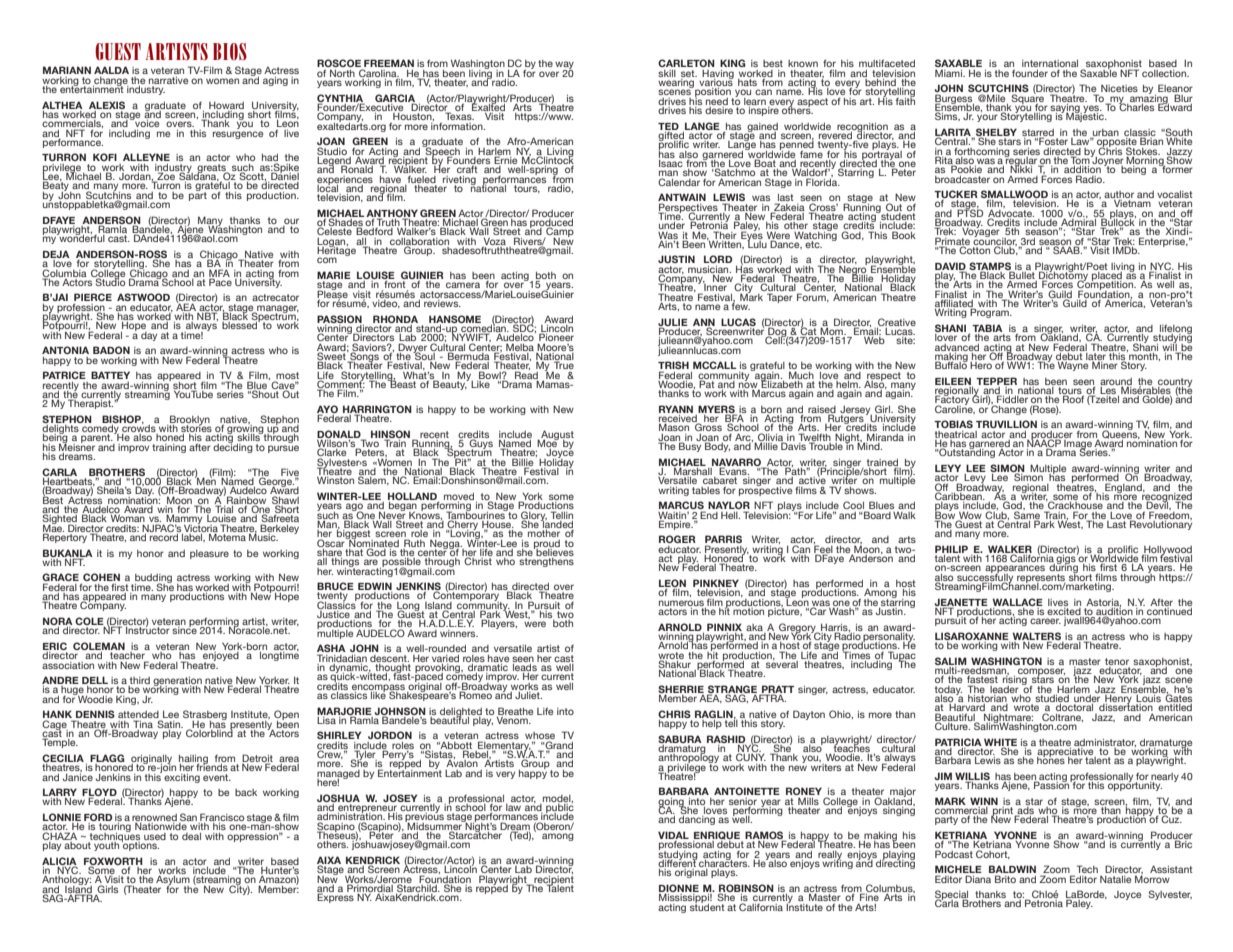  Describe the element at coordinates (686, 63) in the screenshot. I see `CARLETON` at that location.
